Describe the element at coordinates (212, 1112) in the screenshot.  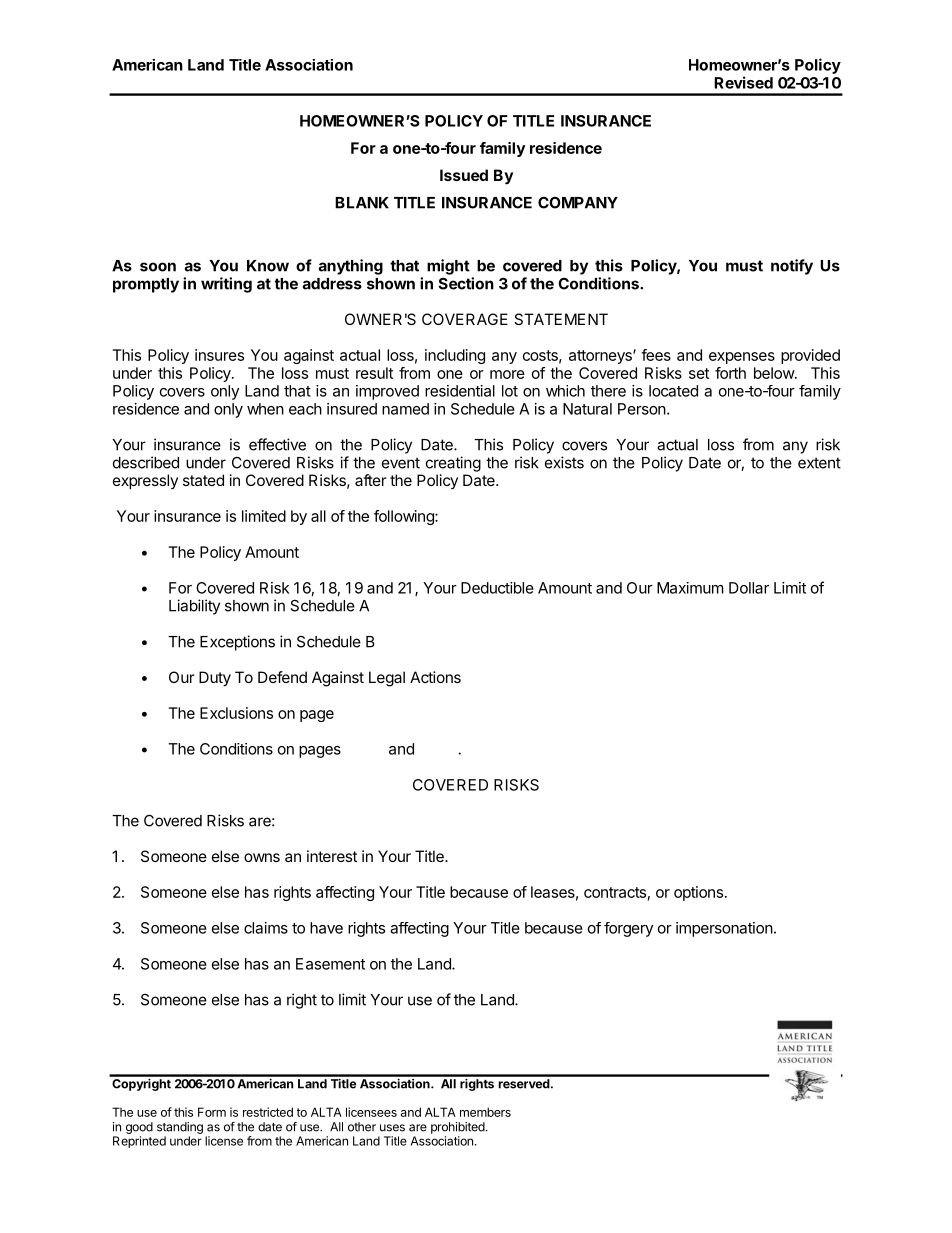
I see `Form` at that location.
